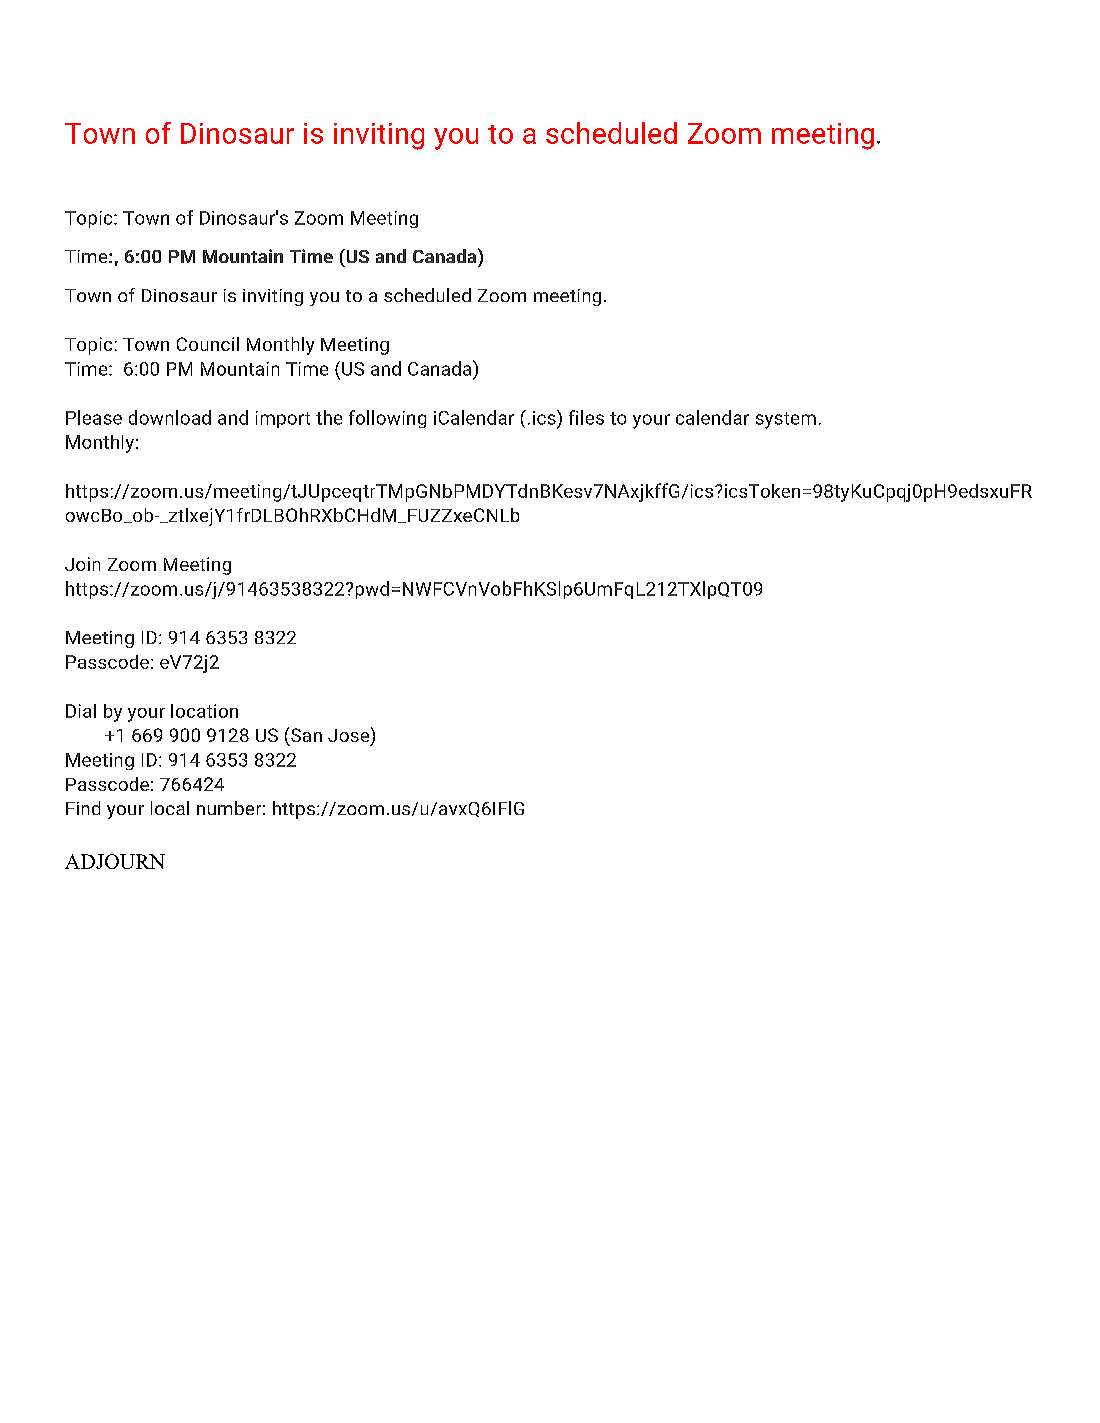  I want to click on Please, so click(94, 417).
